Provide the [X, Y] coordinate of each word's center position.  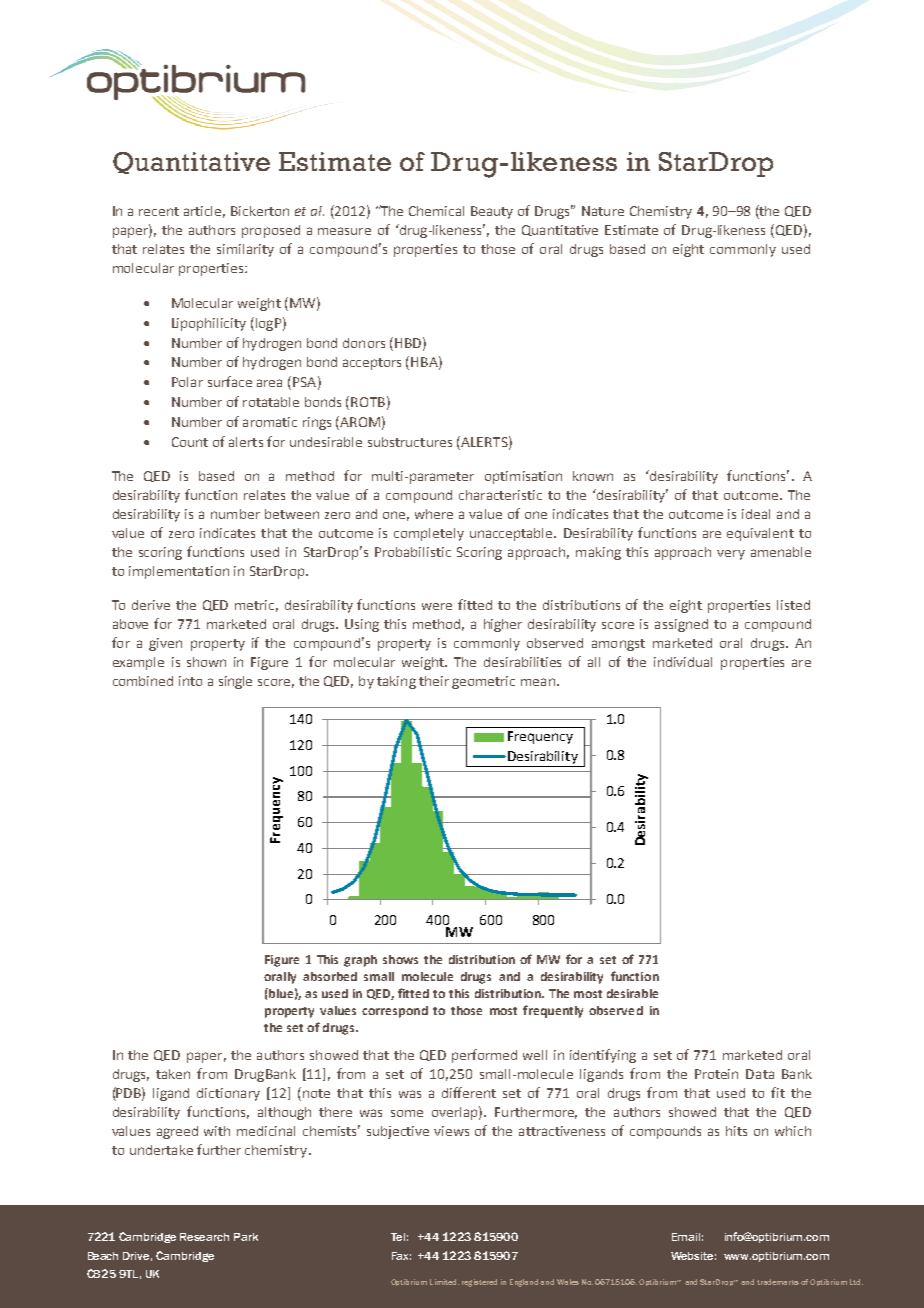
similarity [245, 250]
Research [204, 1237]
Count [190, 442]
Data [760, 1074]
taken [173, 1074]
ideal [756, 514]
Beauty [492, 212]
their [434, 681]
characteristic [500, 495]
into [190, 681]
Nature [603, 211]
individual [683, 662]
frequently [553, 1011]
